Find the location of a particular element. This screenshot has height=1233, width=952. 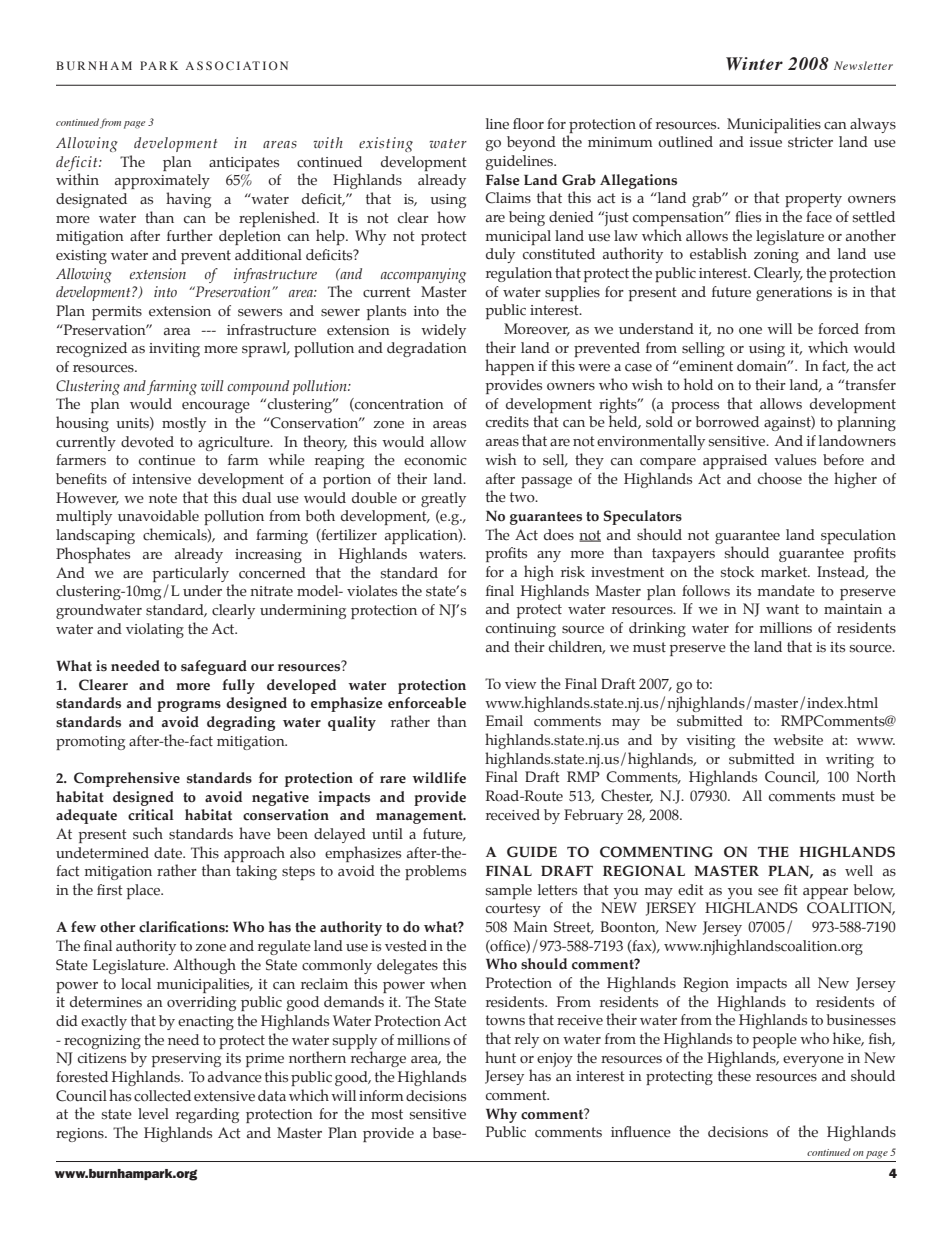

collected is located at coordinates (162, 1096).
